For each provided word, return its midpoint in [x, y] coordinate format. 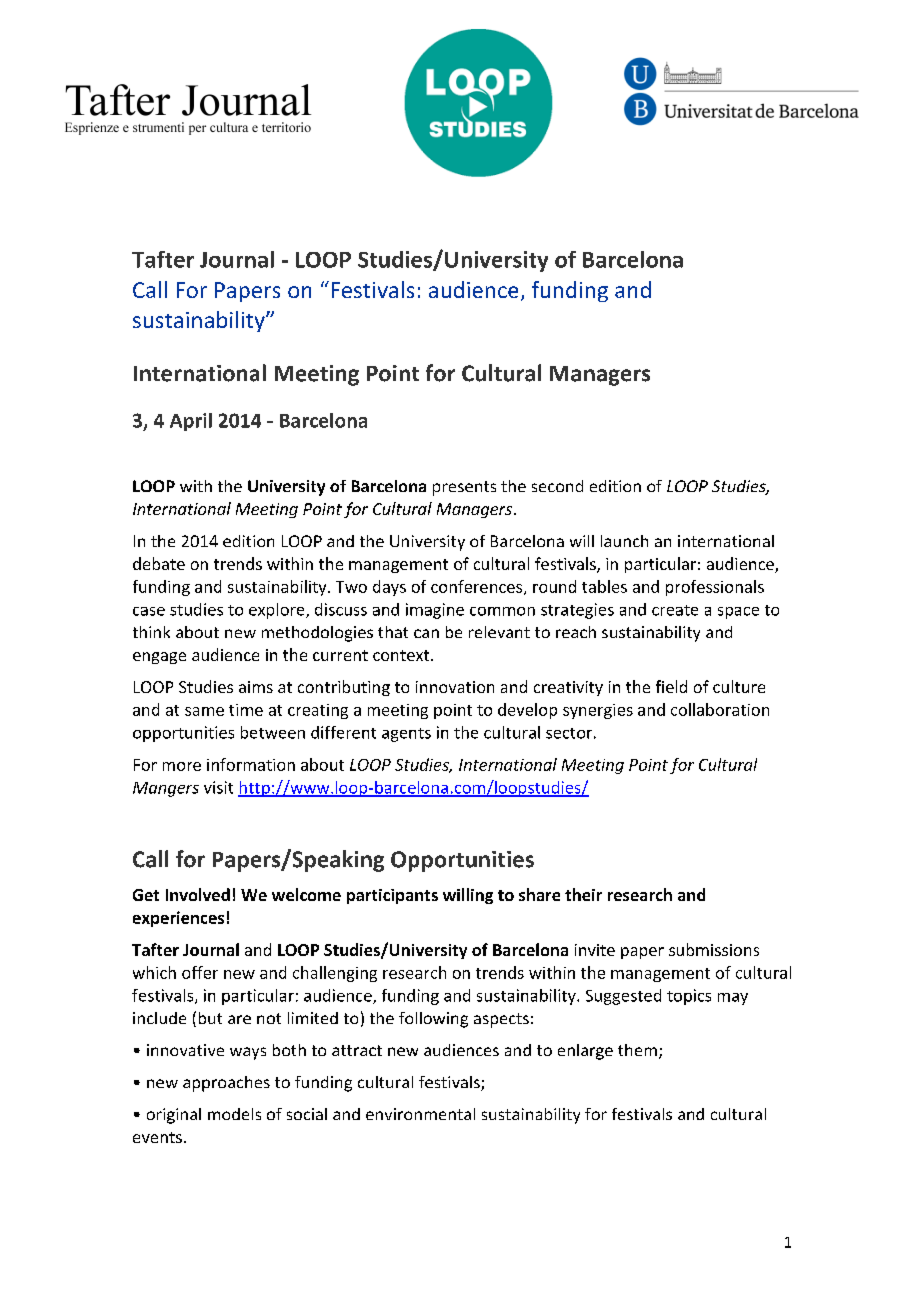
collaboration [720, 709]
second [557, 486]
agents [406, 735]
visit [218, 787]
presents [464, 488]
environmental [420, 1114]
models [234, 1114]
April [191, 422]
